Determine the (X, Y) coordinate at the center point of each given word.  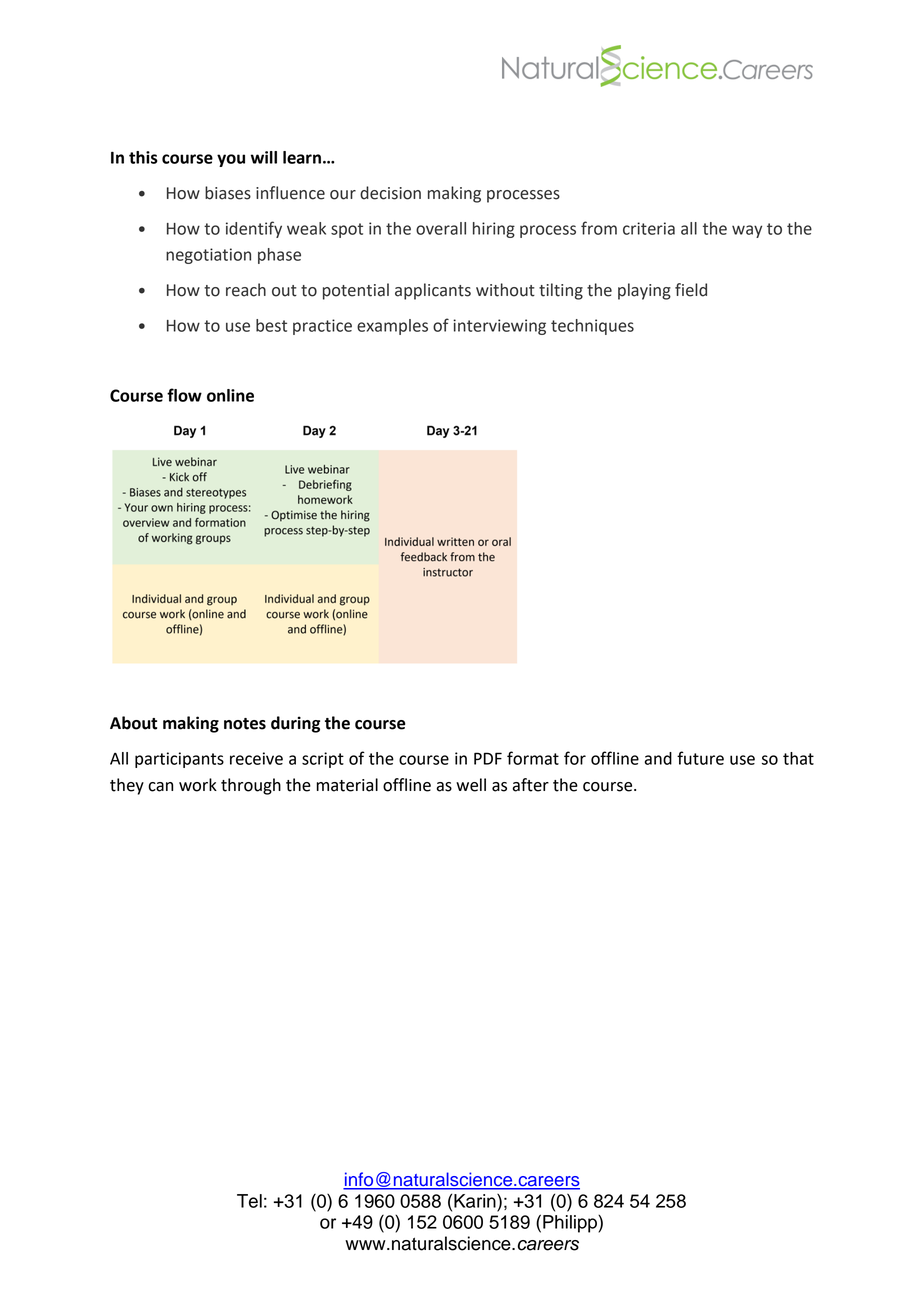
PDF (488, 758)
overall (441, 228)
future (700, 758)
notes (245, 724)
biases (228, 193)
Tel (249, 1201)
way (747, 231)
